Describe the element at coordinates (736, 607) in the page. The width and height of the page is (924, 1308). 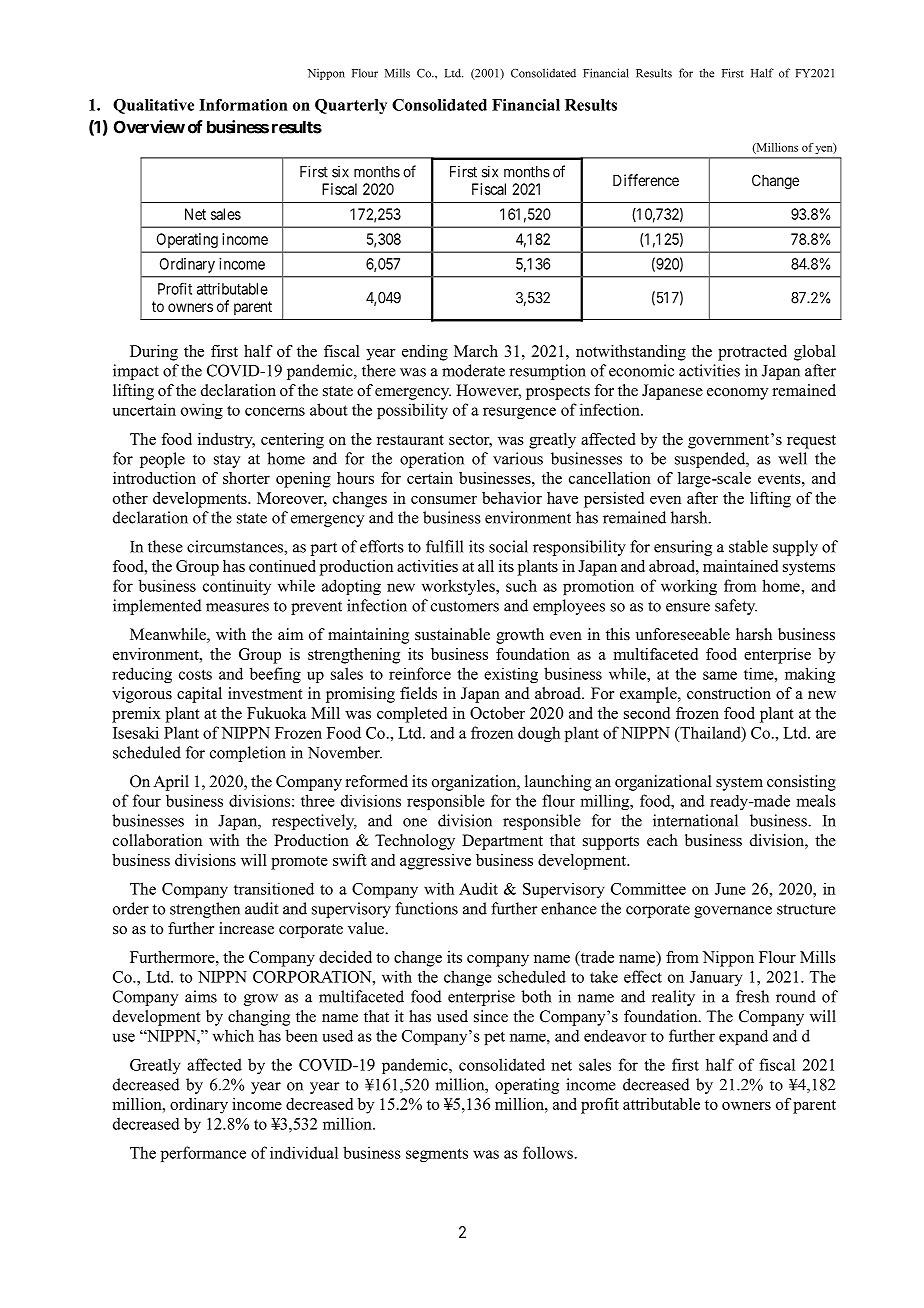
I see `safety` at that location.
